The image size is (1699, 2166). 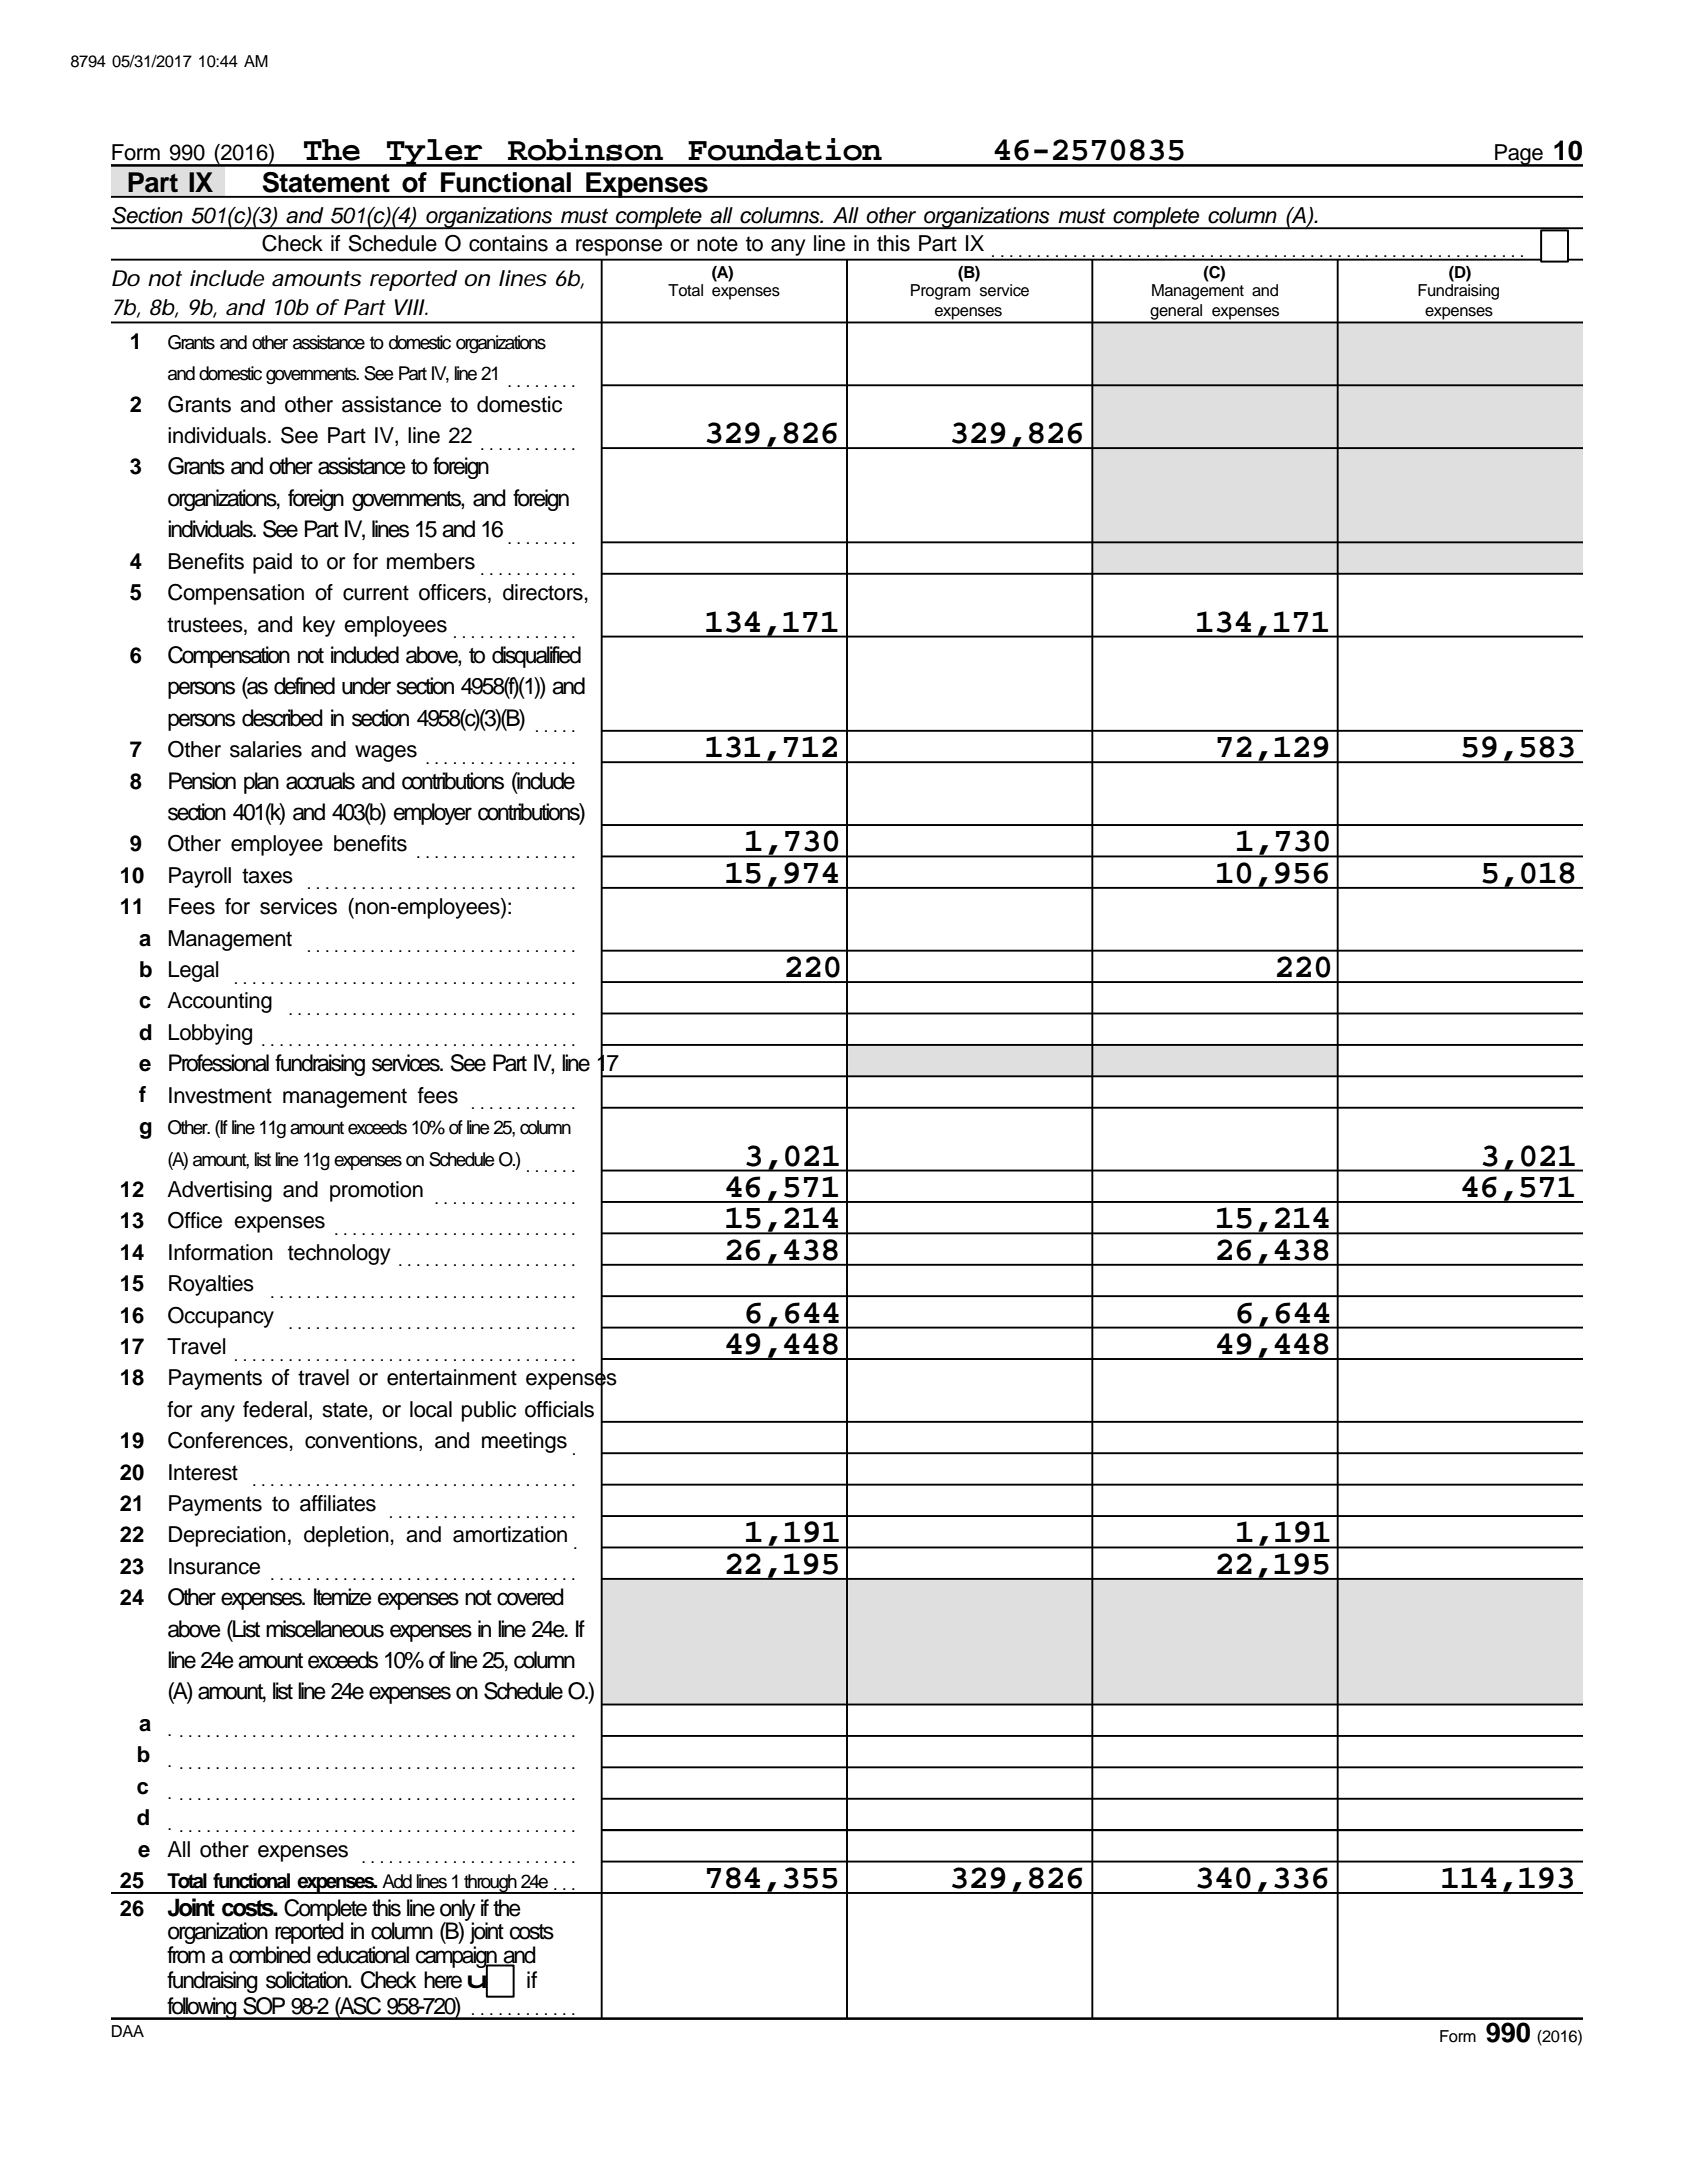 I want to click on promotion, so click(x=376, y=1191).
